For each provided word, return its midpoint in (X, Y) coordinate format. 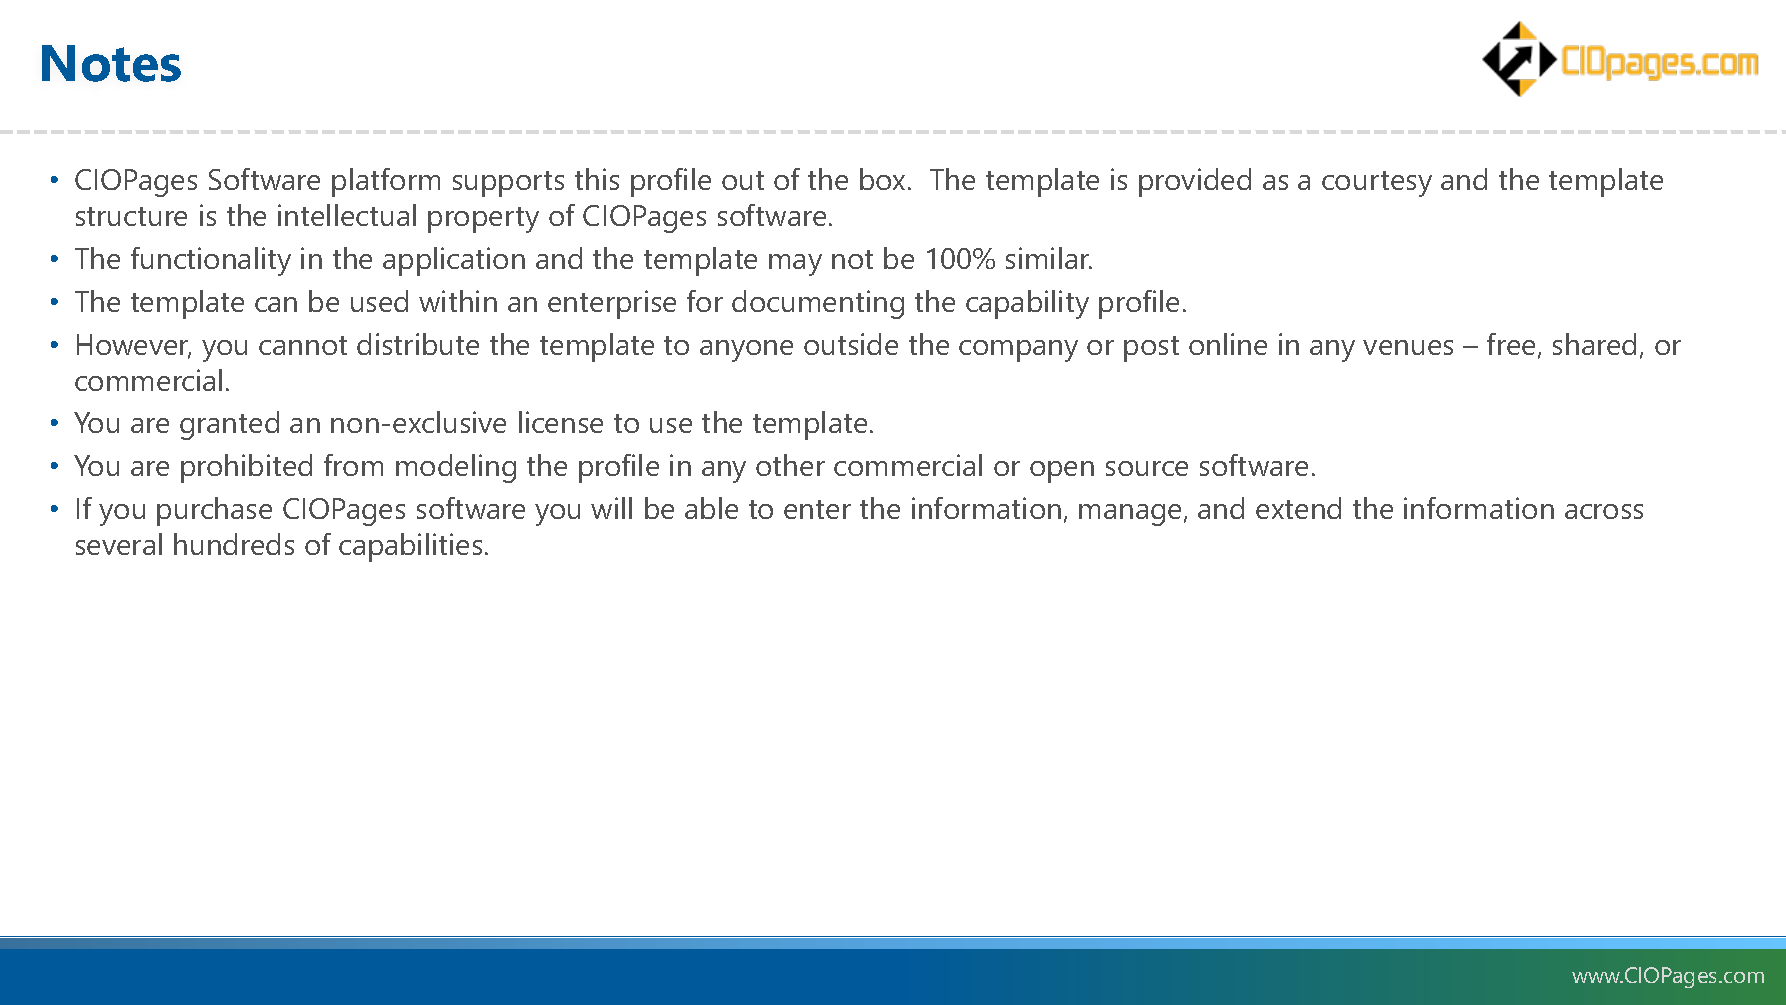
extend (1298, 508)
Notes (111, 63)
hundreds (234, 544)
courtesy (1377, 184)
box (882, 179)
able (711, 508)
